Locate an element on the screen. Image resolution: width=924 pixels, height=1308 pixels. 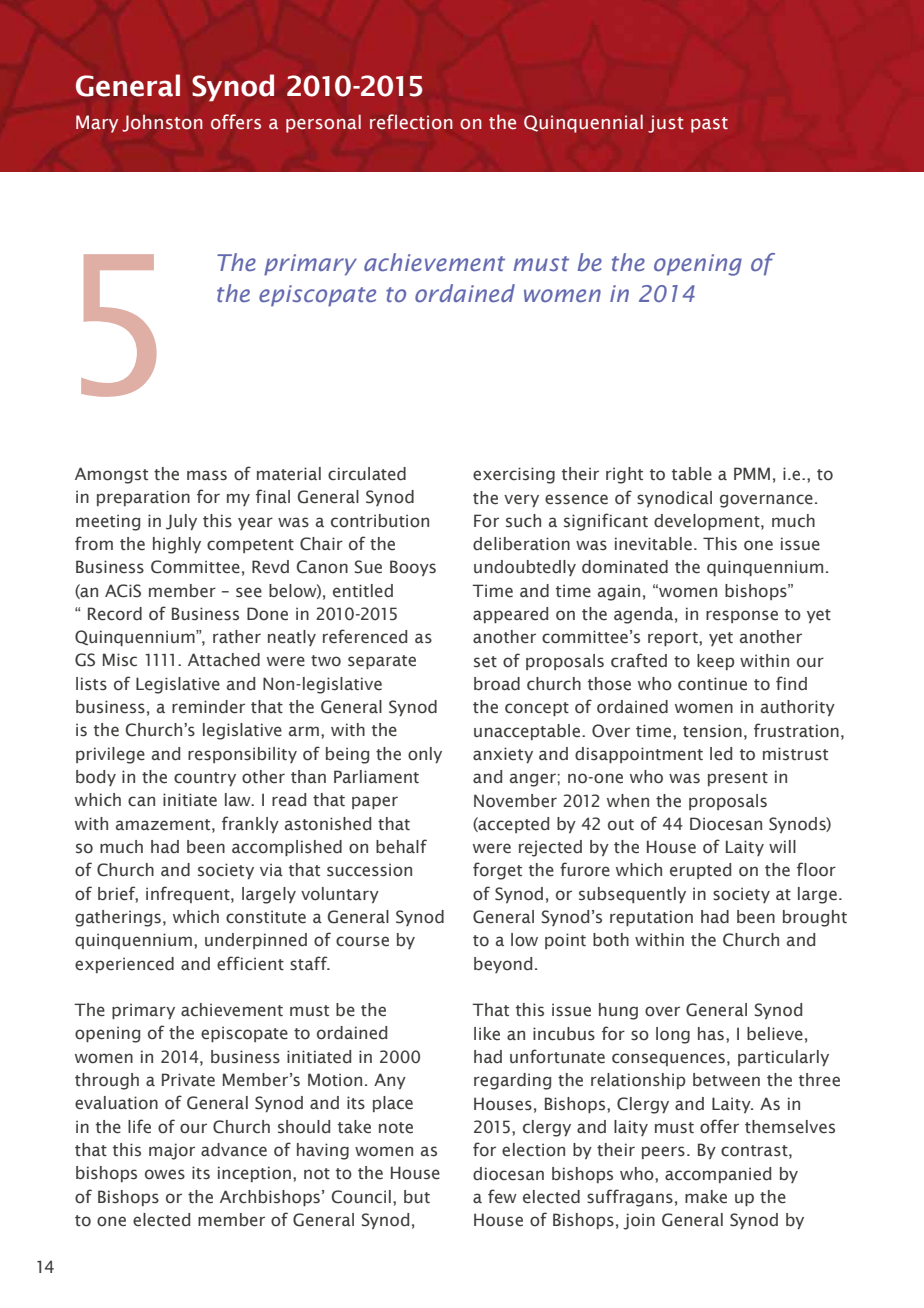
keep is located at coordinates (716, 662).
